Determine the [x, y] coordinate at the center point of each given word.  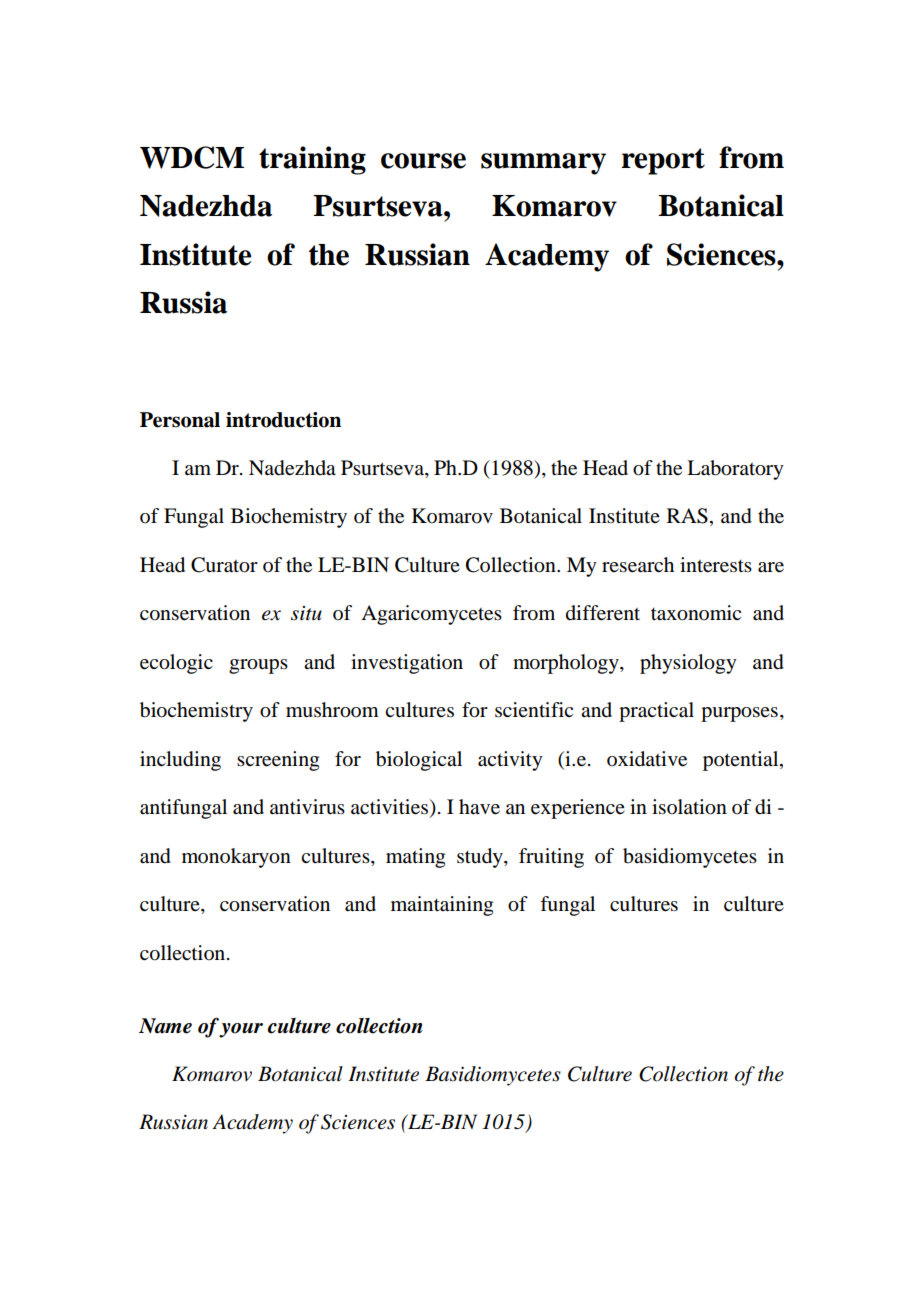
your [241, 1030]
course [423, 161]
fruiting [551, 858]
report [663, 161]
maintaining [442, 906]
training [312, 160]
